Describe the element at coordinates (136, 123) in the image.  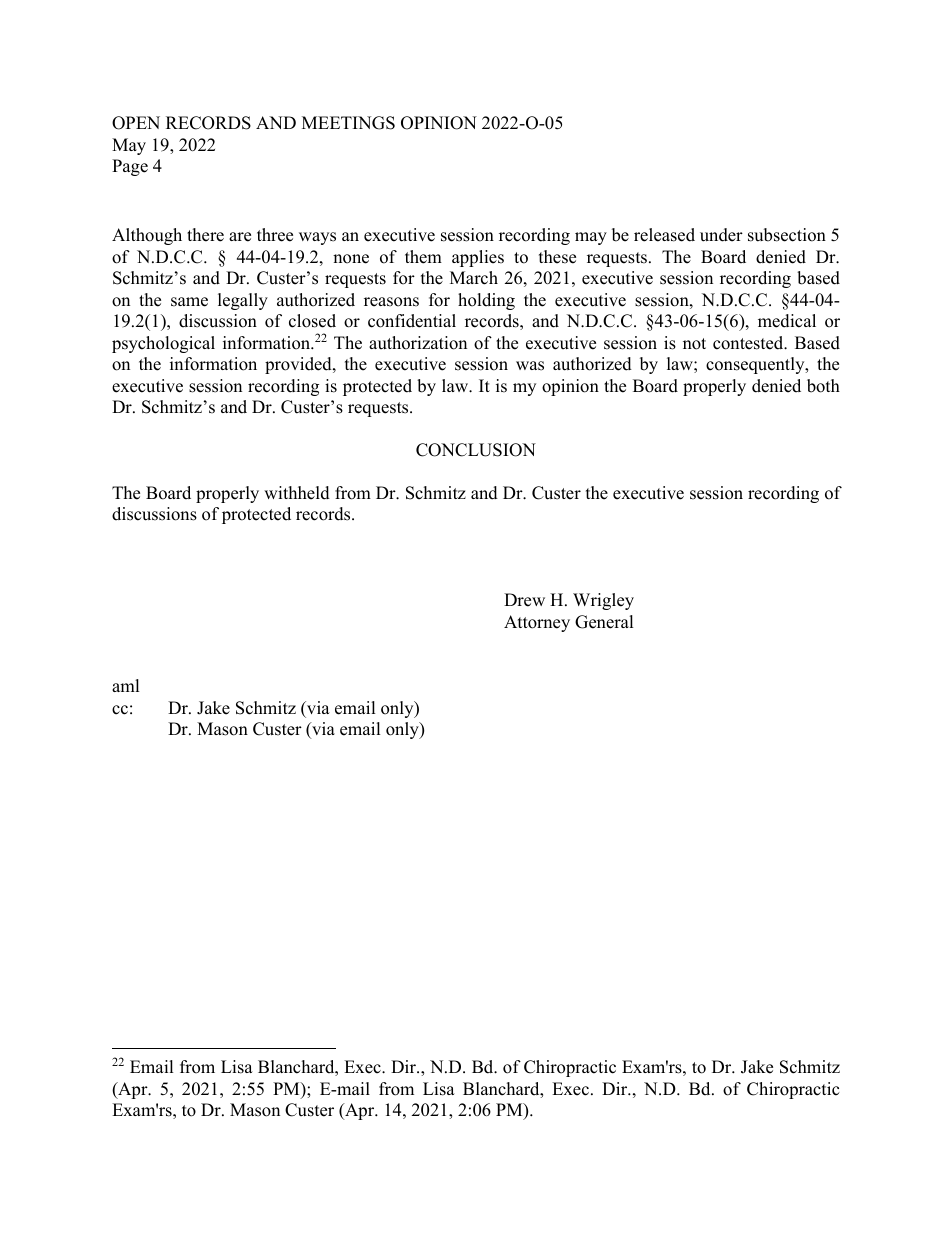
I see `OPEN` at that location.
